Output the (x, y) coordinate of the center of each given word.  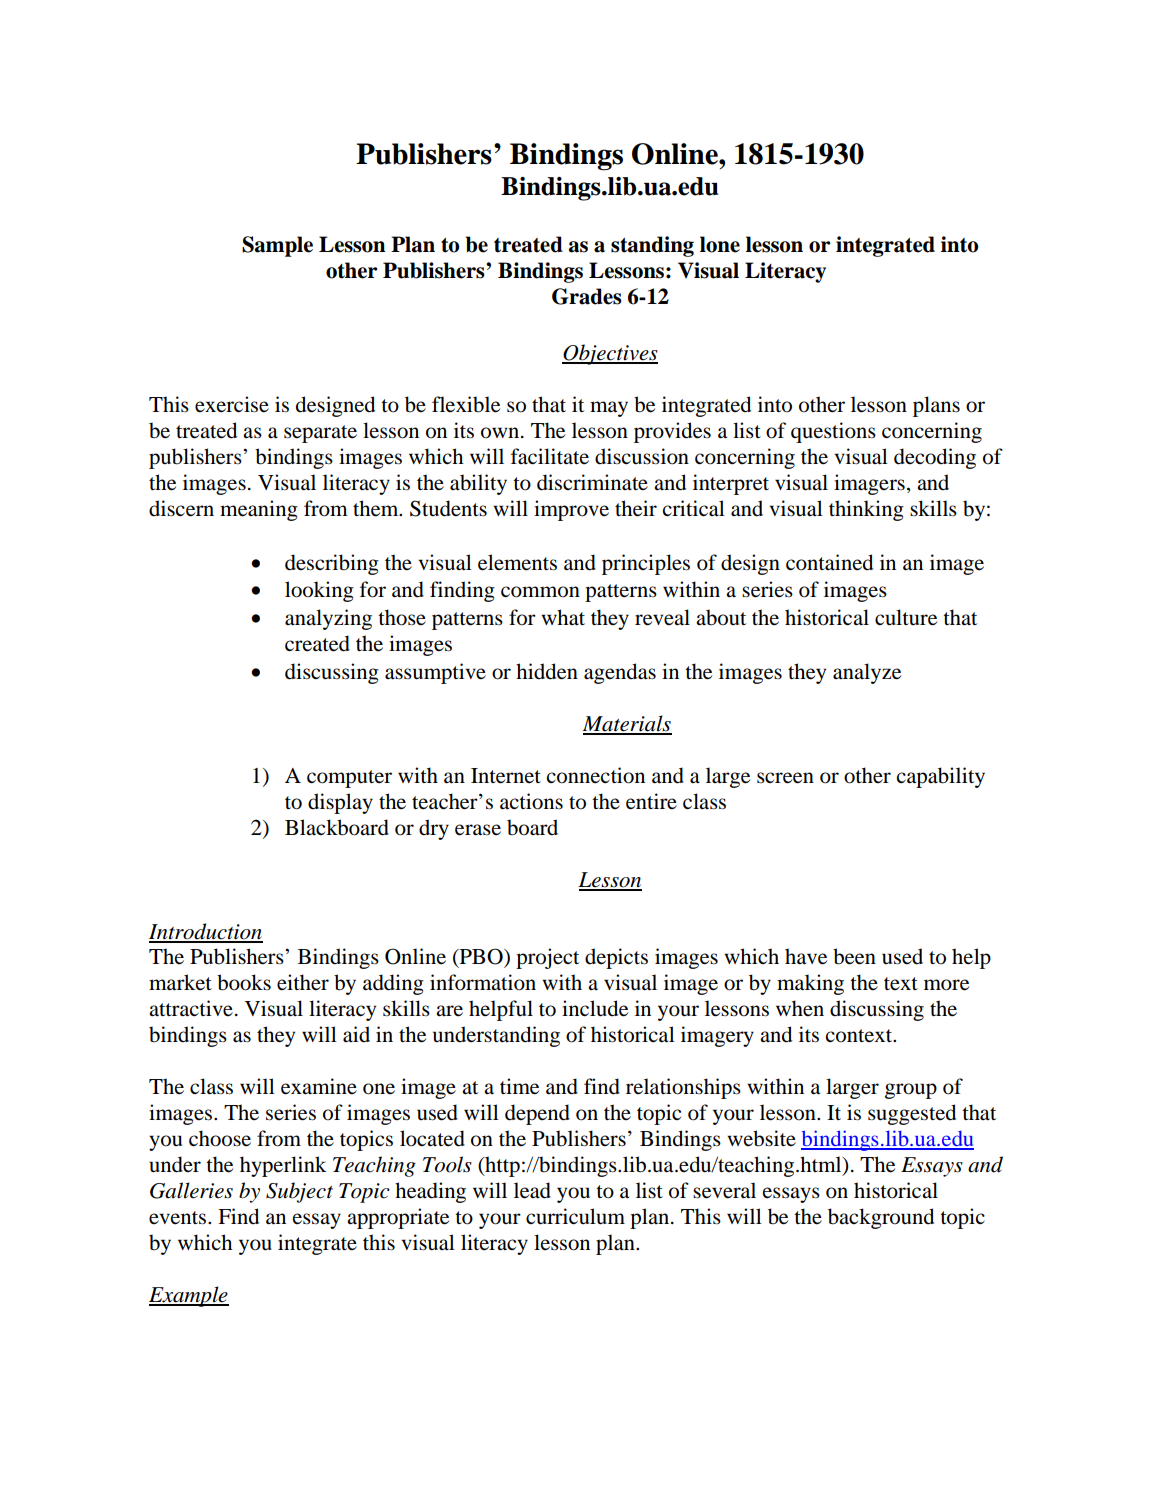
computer (349, 779)
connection (595, 775)
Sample (277, 246)
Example (189, 1296)
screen (785, 778)
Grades (587, 296)
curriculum (575, 1216)
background (881, 1218)
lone (720, 244)
